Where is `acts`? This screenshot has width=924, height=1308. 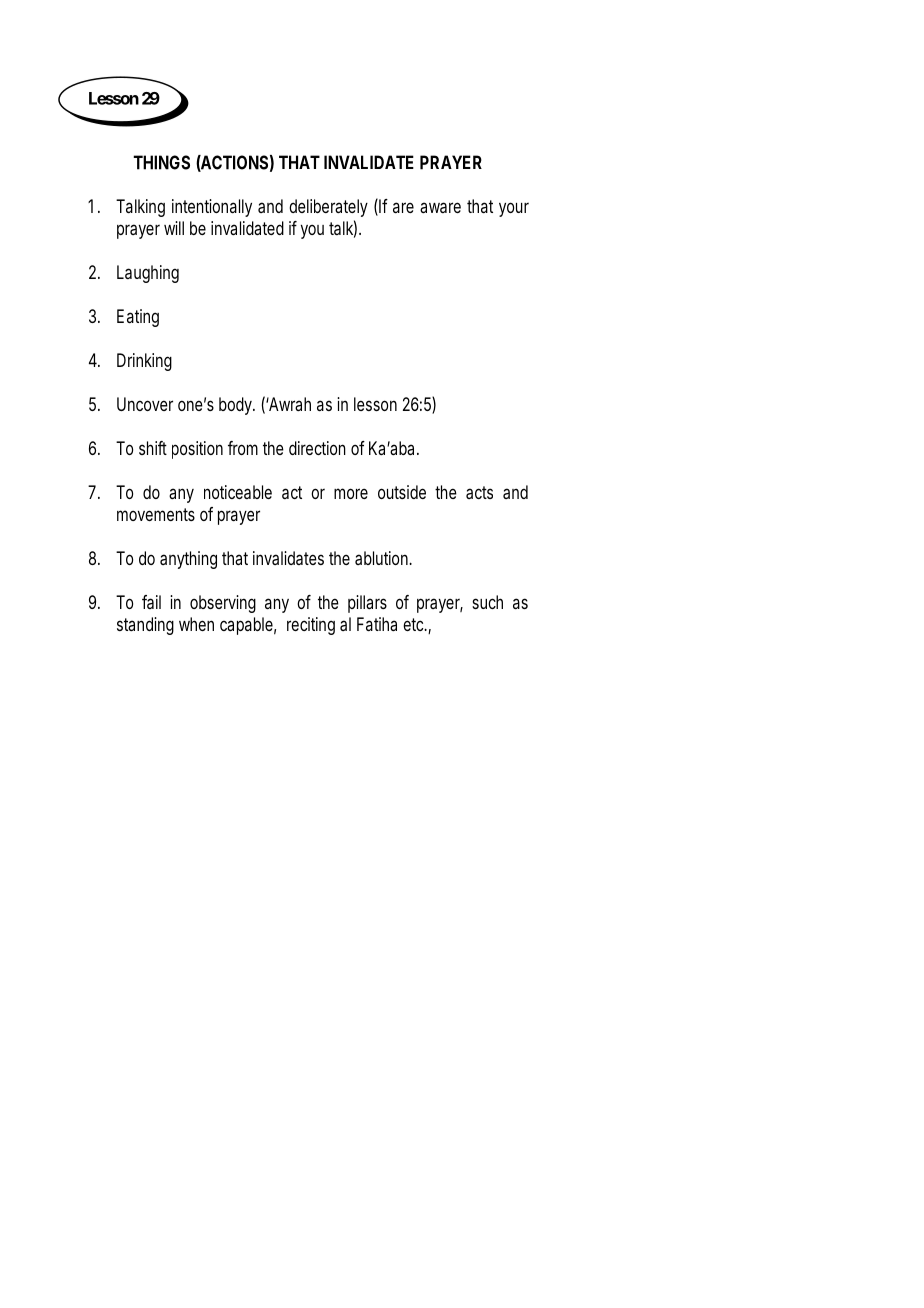
acts is located at coordinates (479, 492).
